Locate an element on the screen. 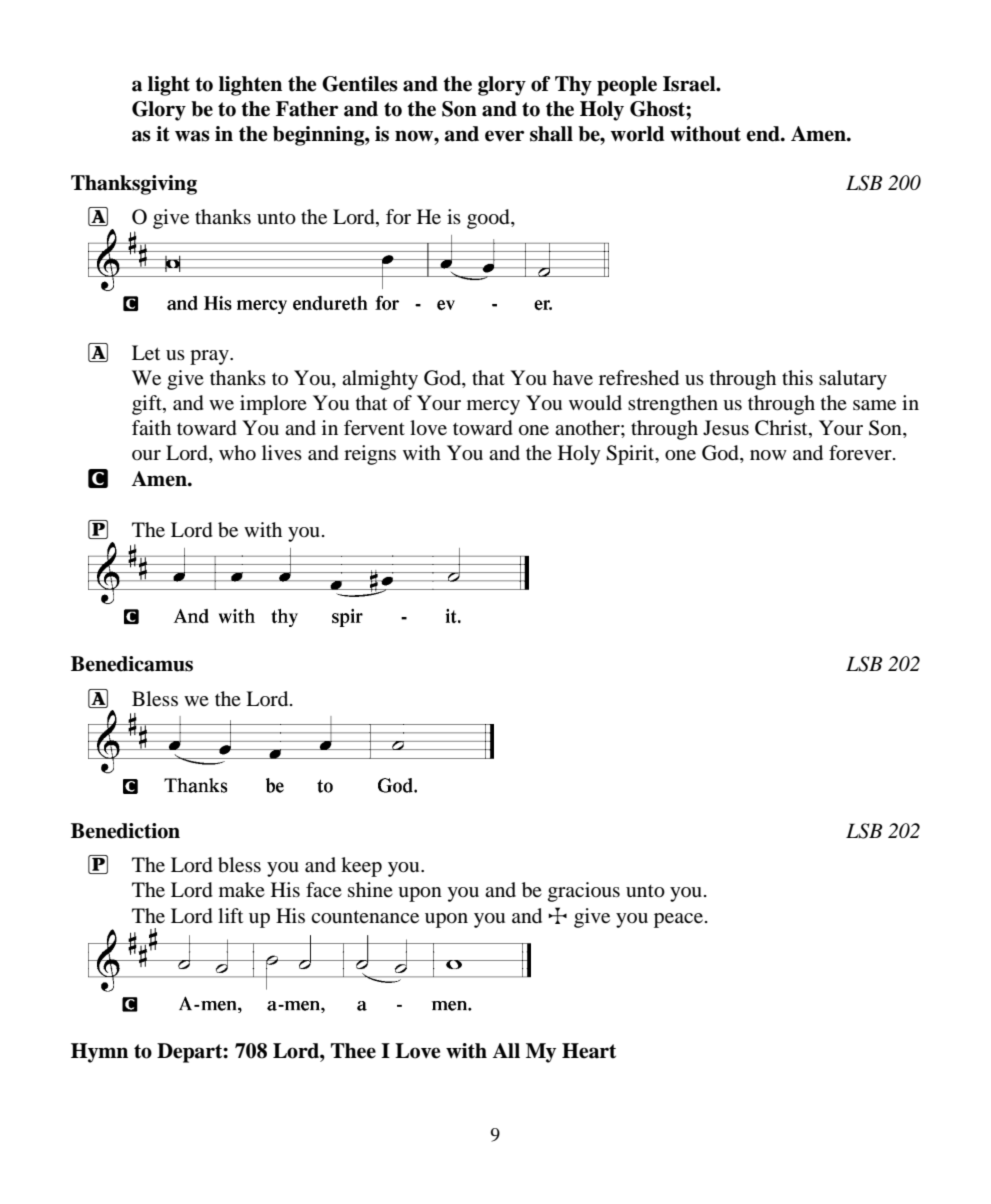 The image size is (991, 1204). Israel is located at coordinates (690, 84).
